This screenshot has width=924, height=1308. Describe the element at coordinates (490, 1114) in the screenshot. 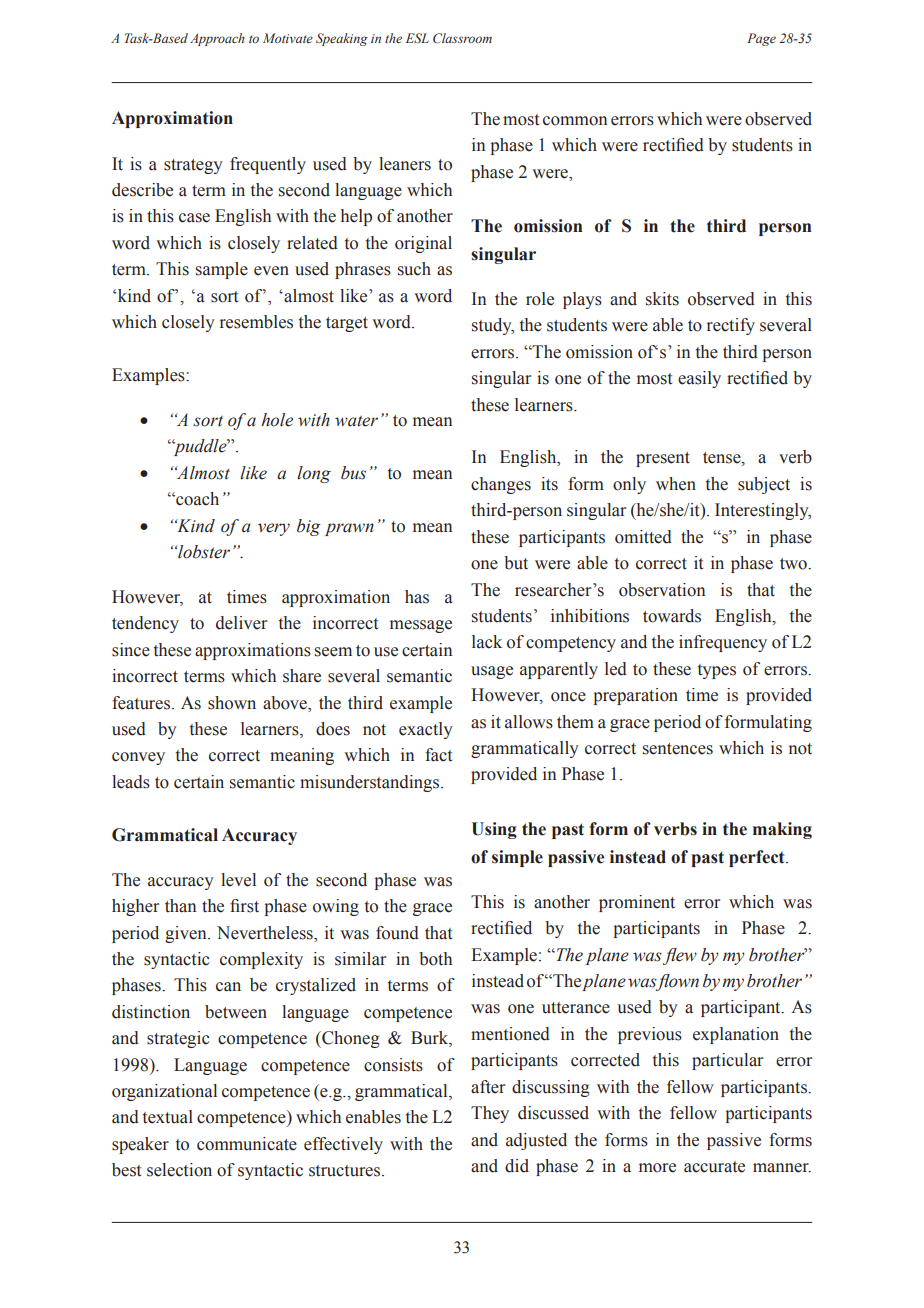

I see `They` at that location.
